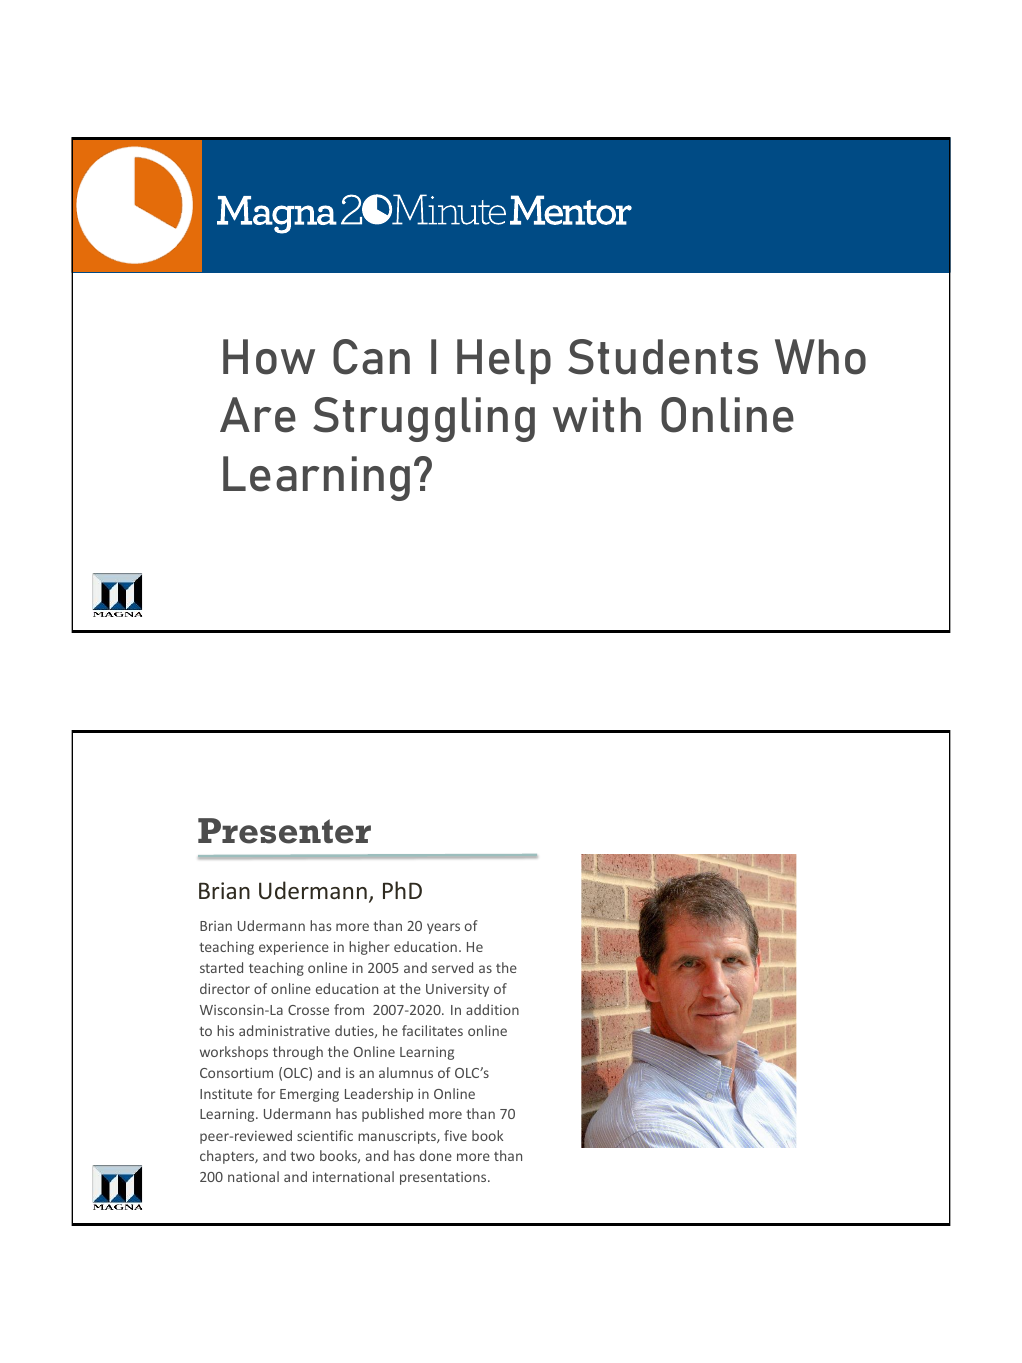 Image resolution: width=1022 pixels, height=1363 pixels. I want to click on Who, so click(820, 357).
